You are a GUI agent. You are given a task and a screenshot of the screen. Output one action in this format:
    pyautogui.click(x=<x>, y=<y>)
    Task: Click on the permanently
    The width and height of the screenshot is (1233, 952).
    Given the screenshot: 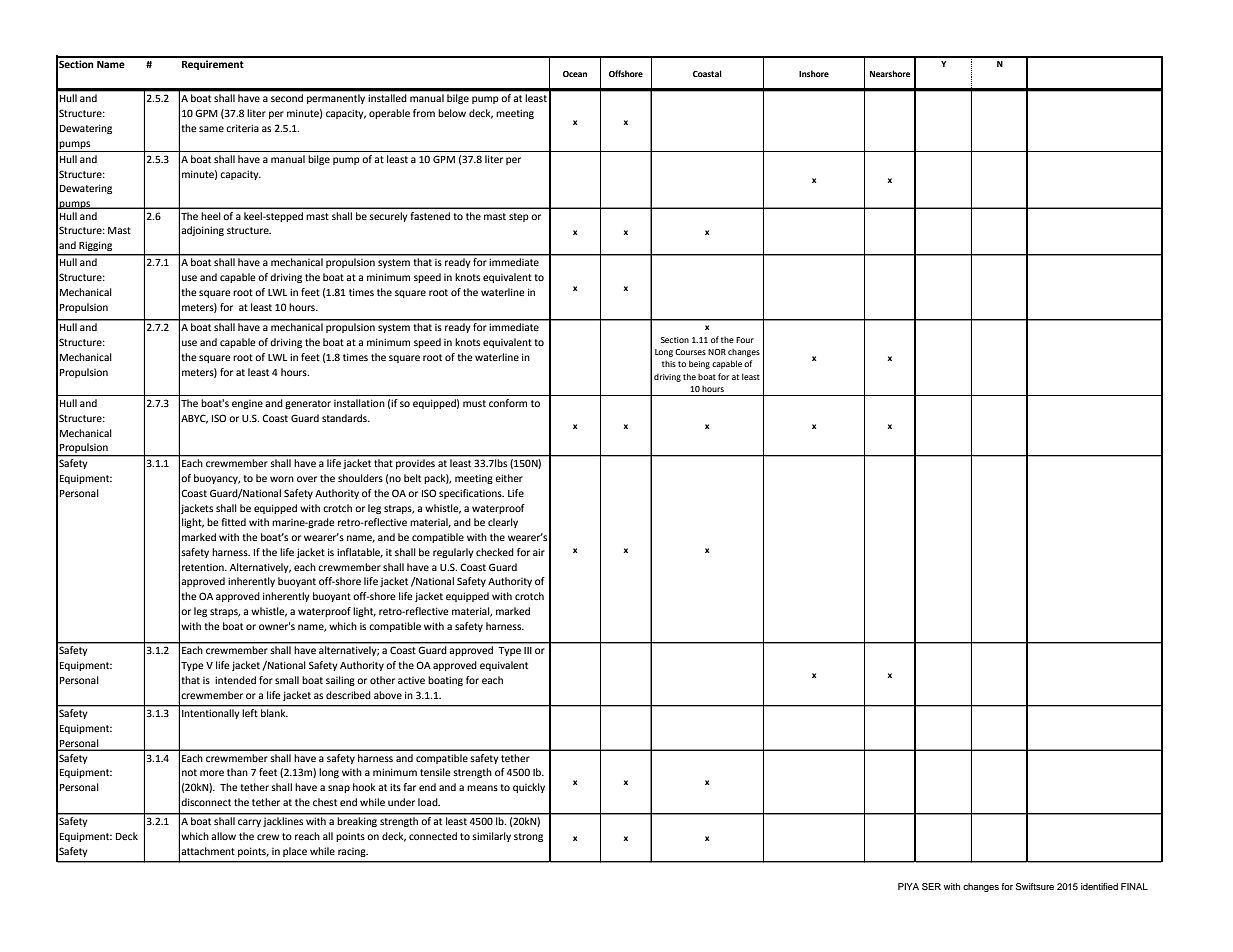 What is the action you would take?
    pyautogui.click(x=336, y=99)
